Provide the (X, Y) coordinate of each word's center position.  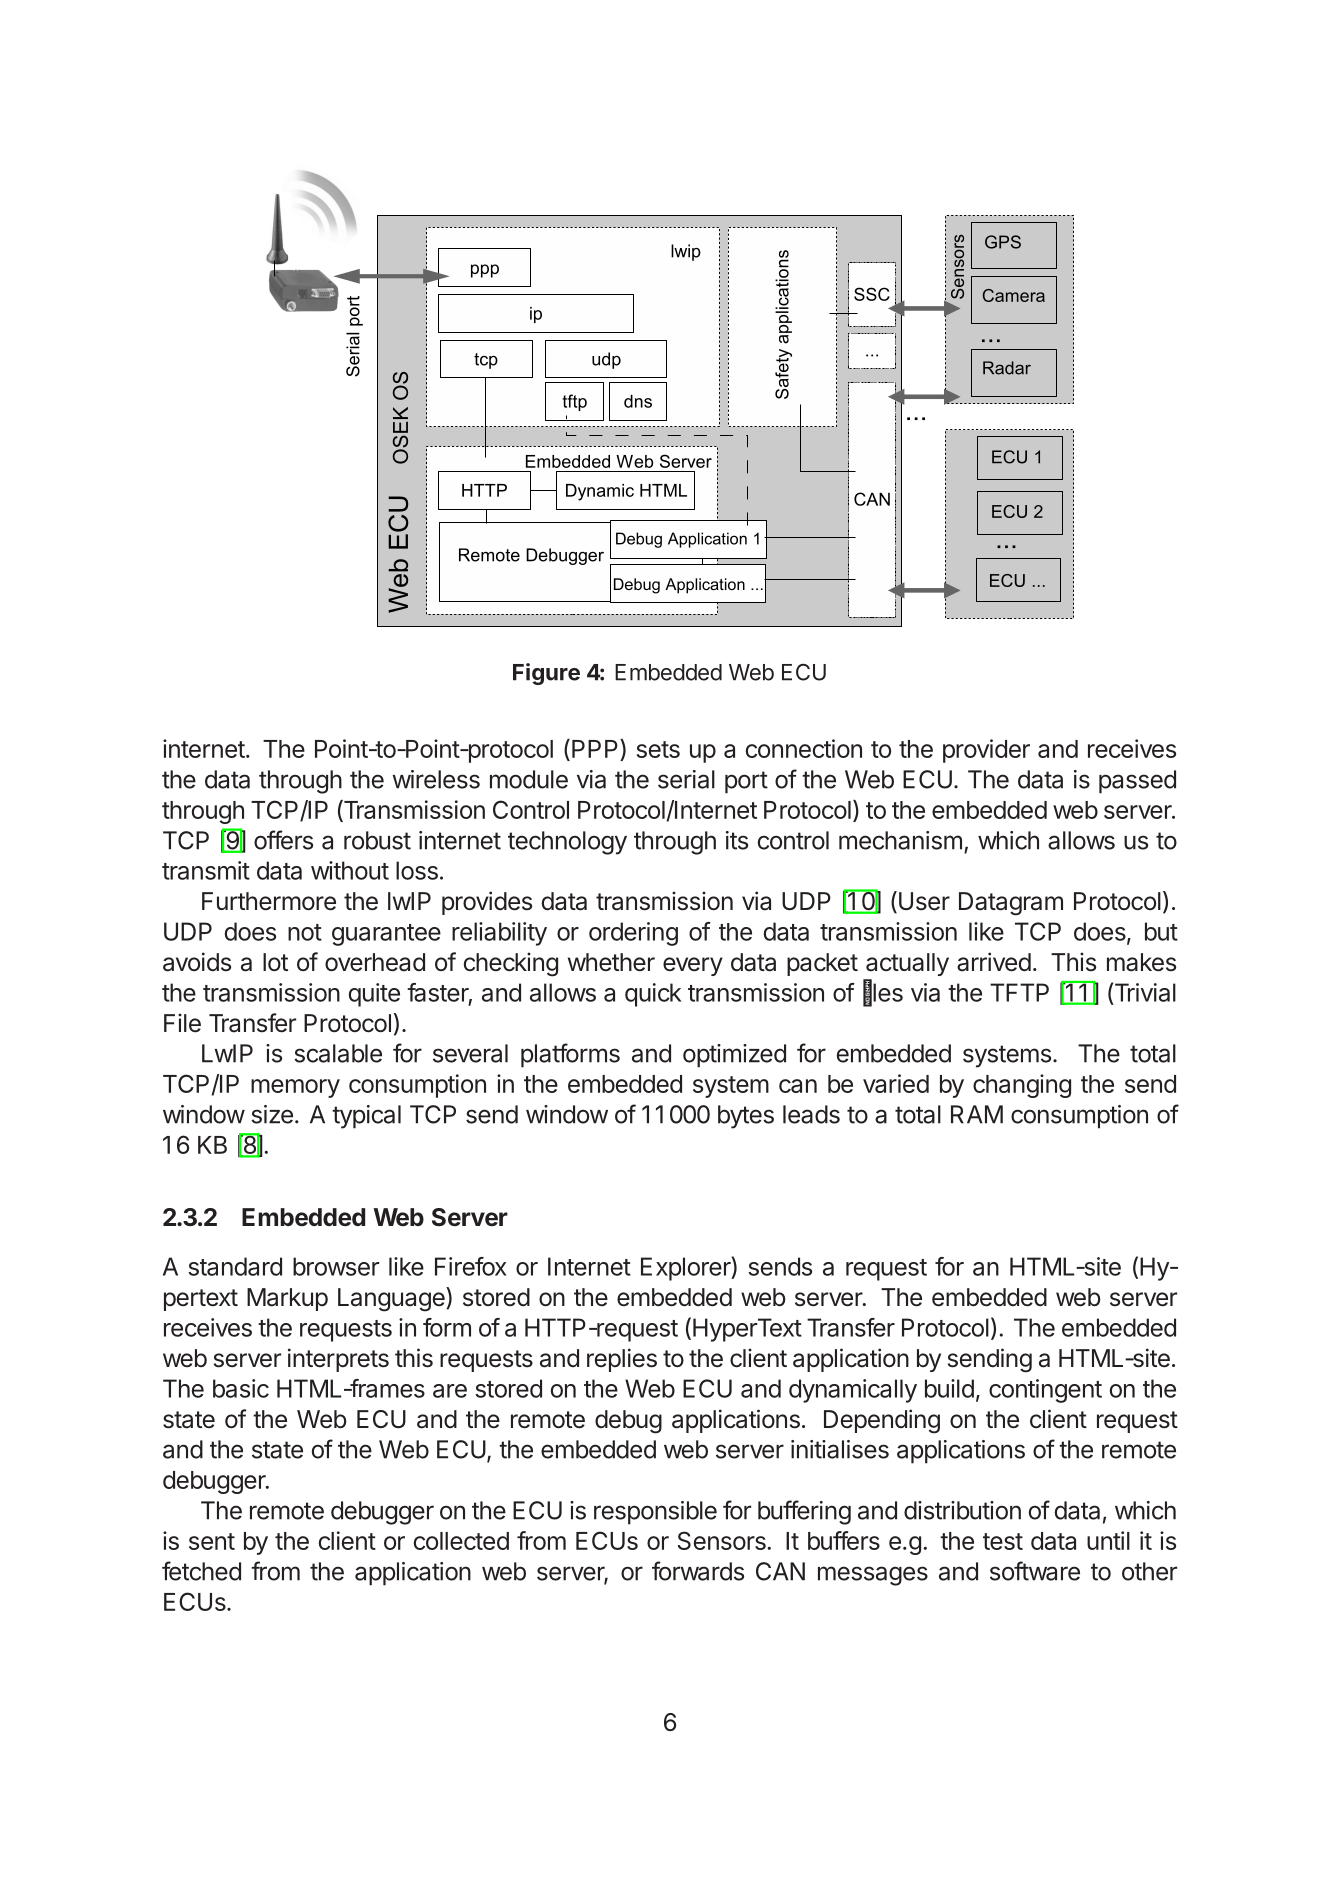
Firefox (470, 1266)
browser (336, 1266)
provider (986, 751)
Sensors (722, 1540)
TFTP (1019, 992)
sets (658, 749)
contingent (1045, 1391)
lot (275, 962)
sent (212, 1541)
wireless (436, 779)
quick (653, 995)
